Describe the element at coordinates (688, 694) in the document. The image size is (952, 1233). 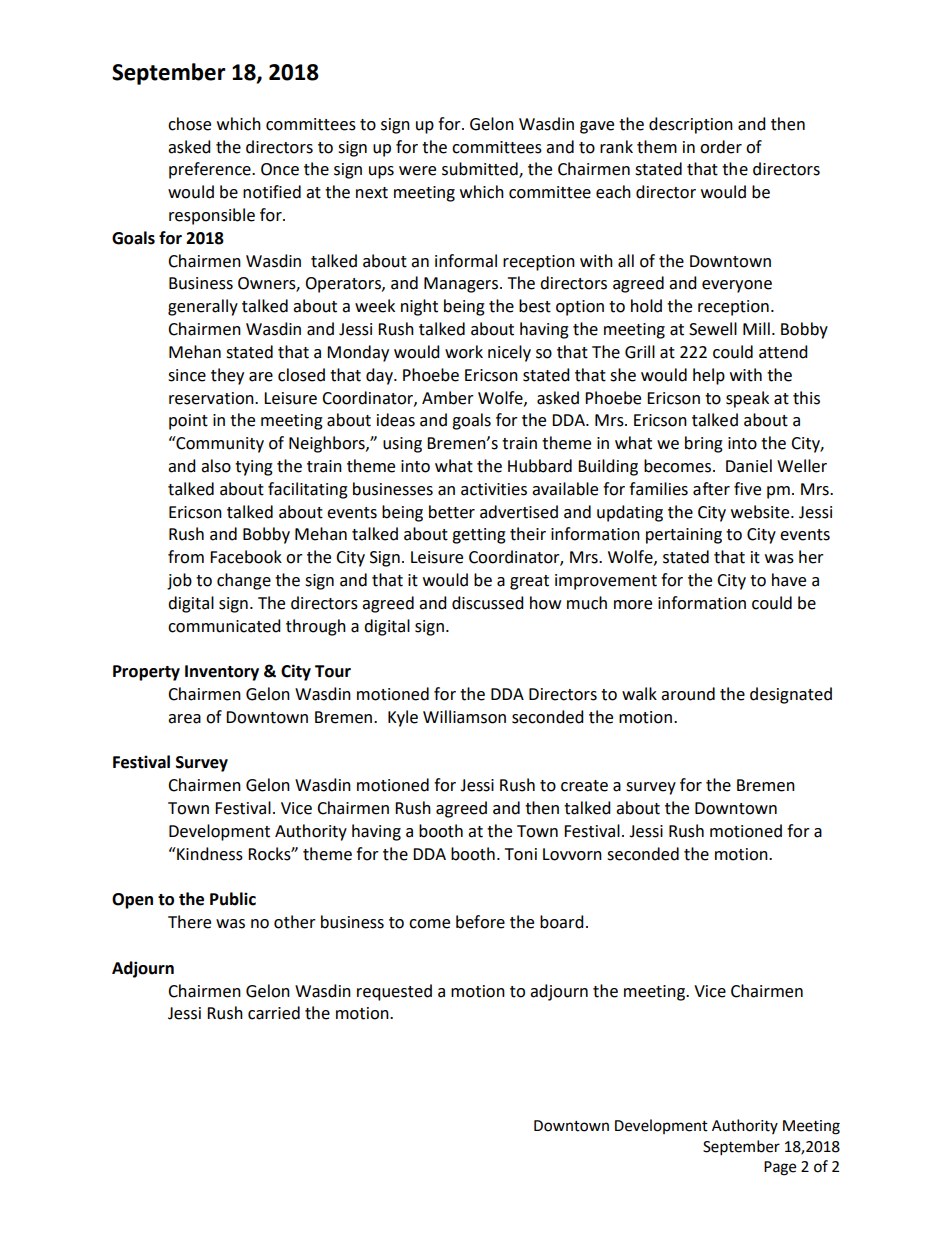
I see `around` at that location.
